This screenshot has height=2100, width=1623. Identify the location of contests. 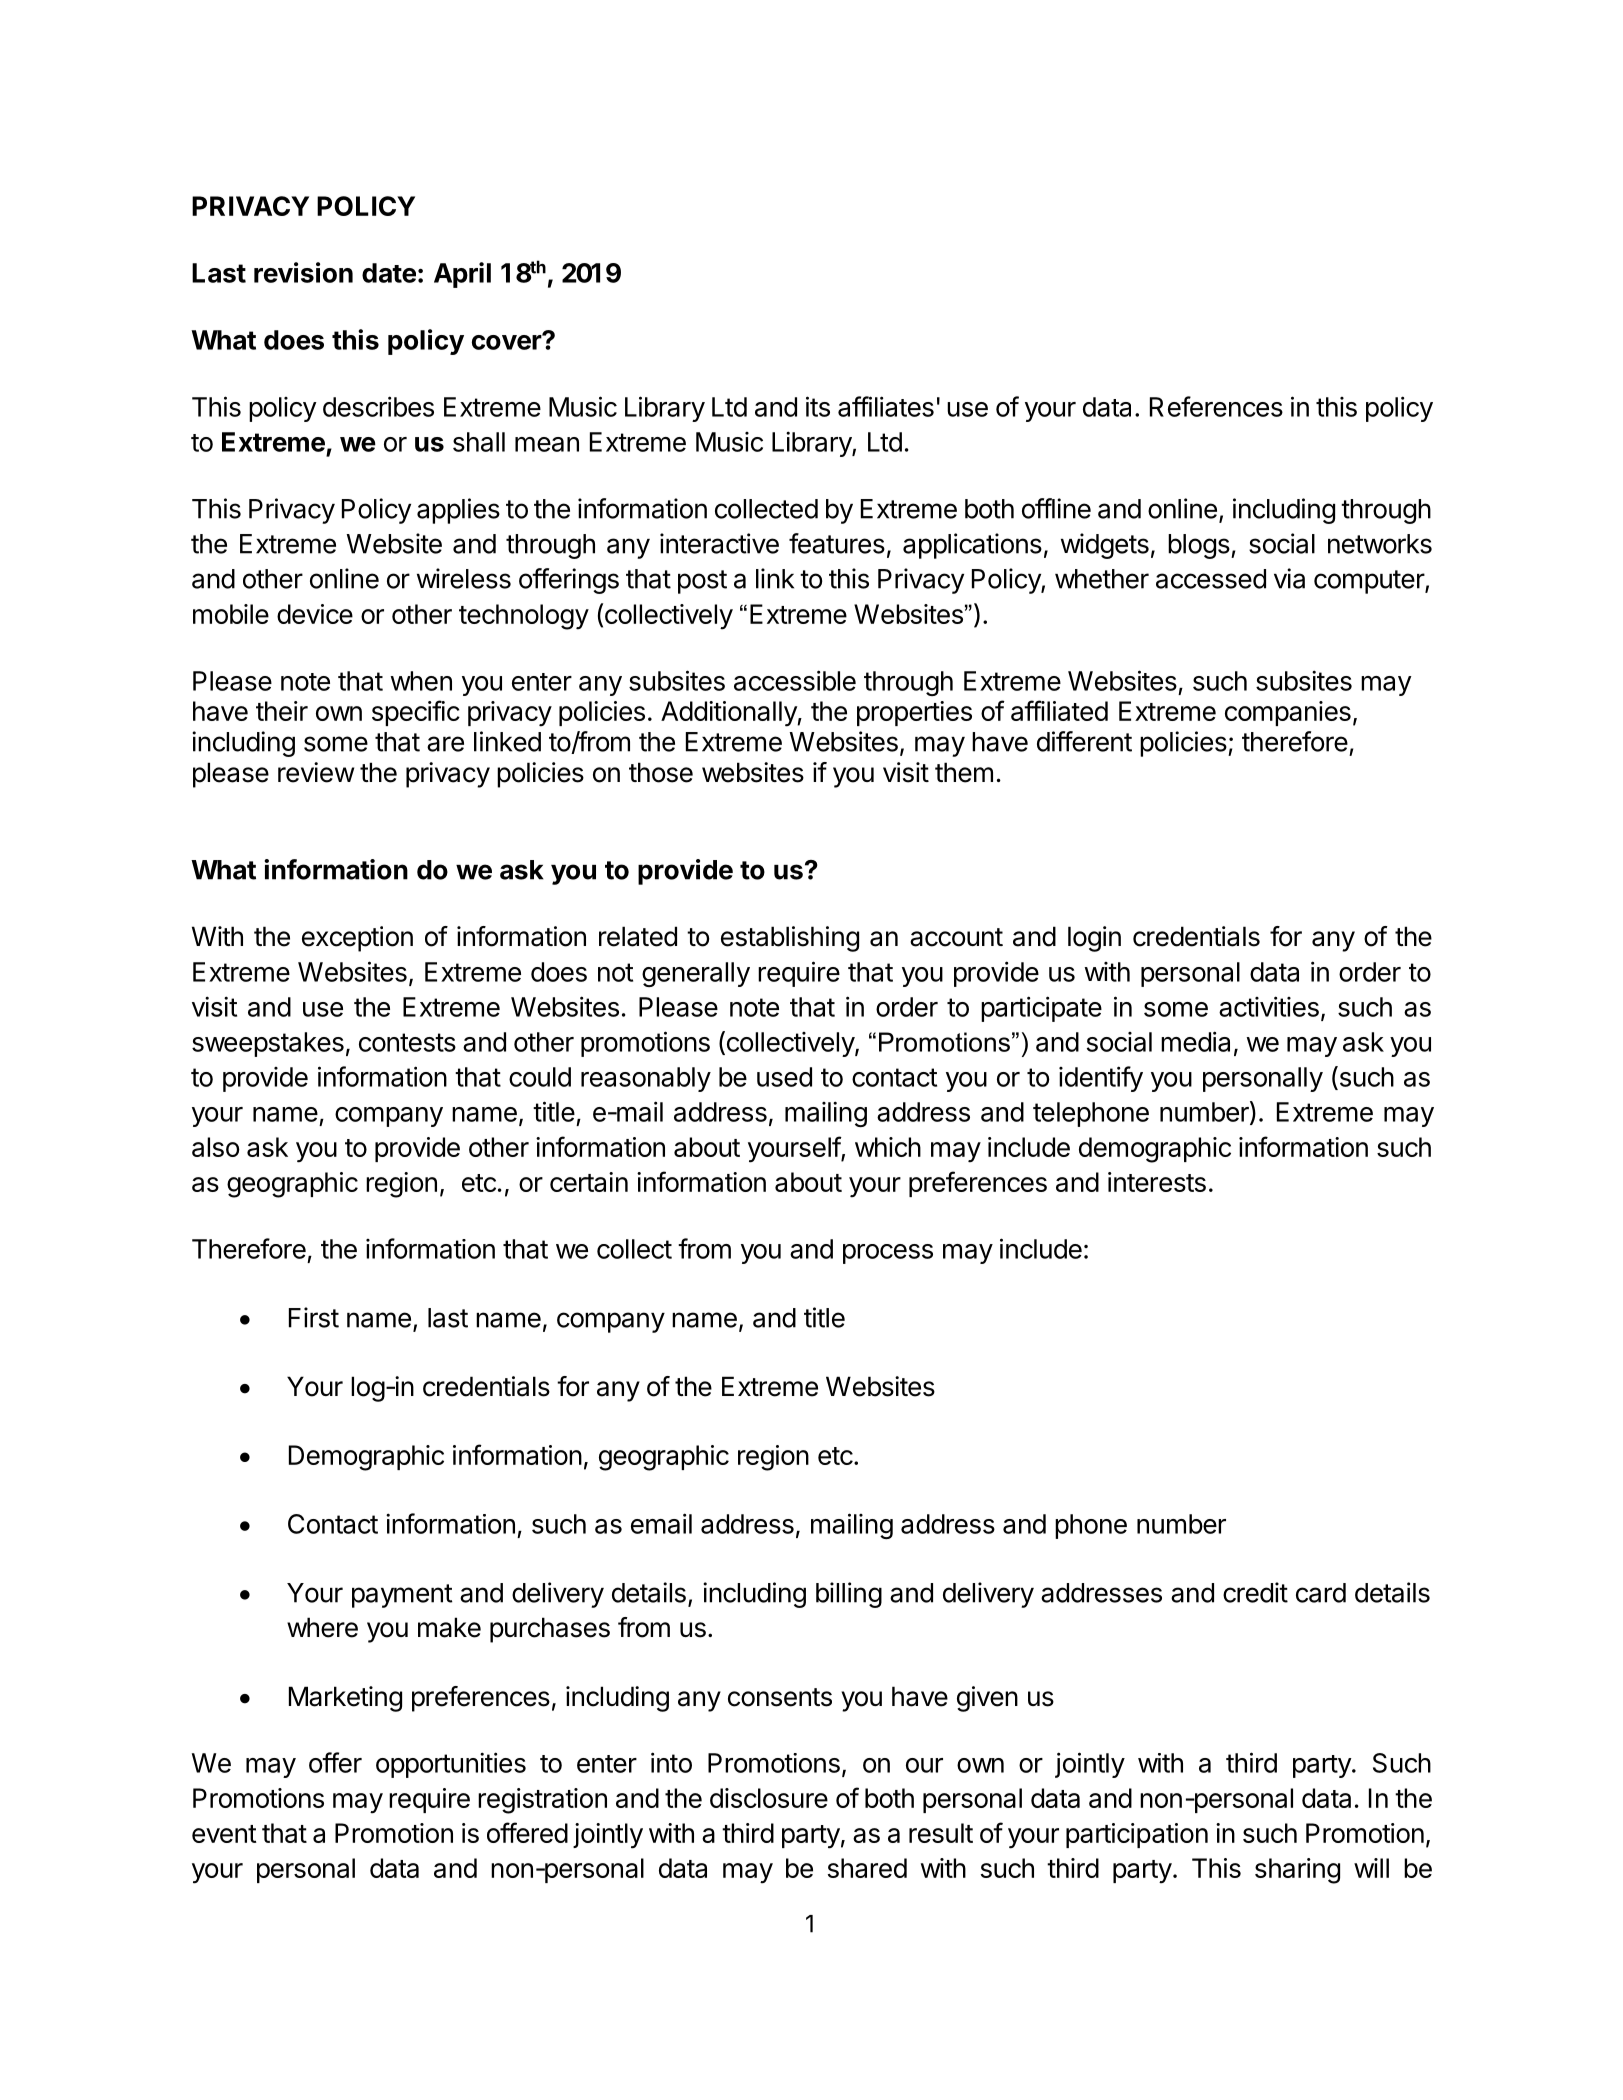
(407, 1042).
